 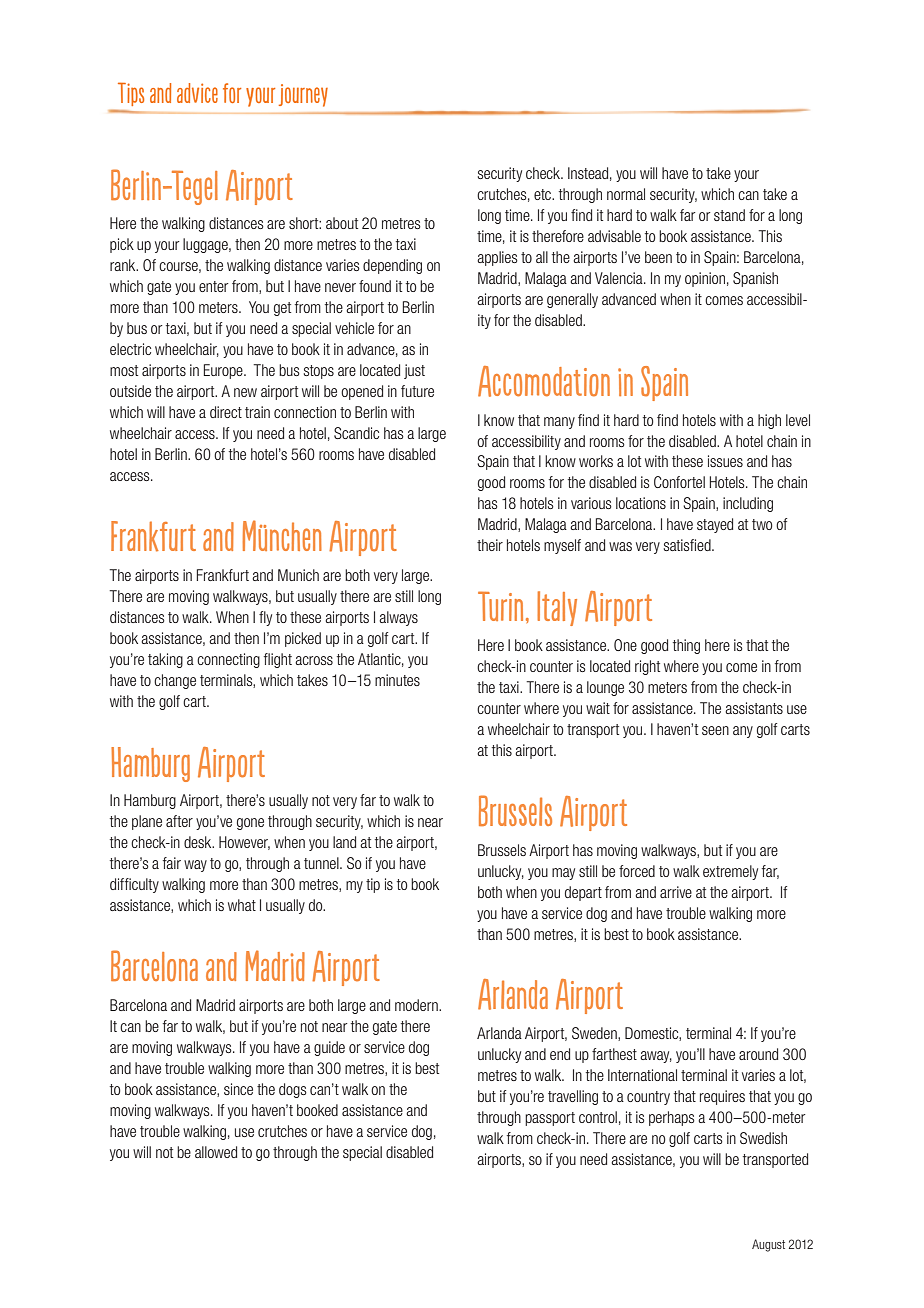 I want to click on stand, so click(x=729, y=215).
